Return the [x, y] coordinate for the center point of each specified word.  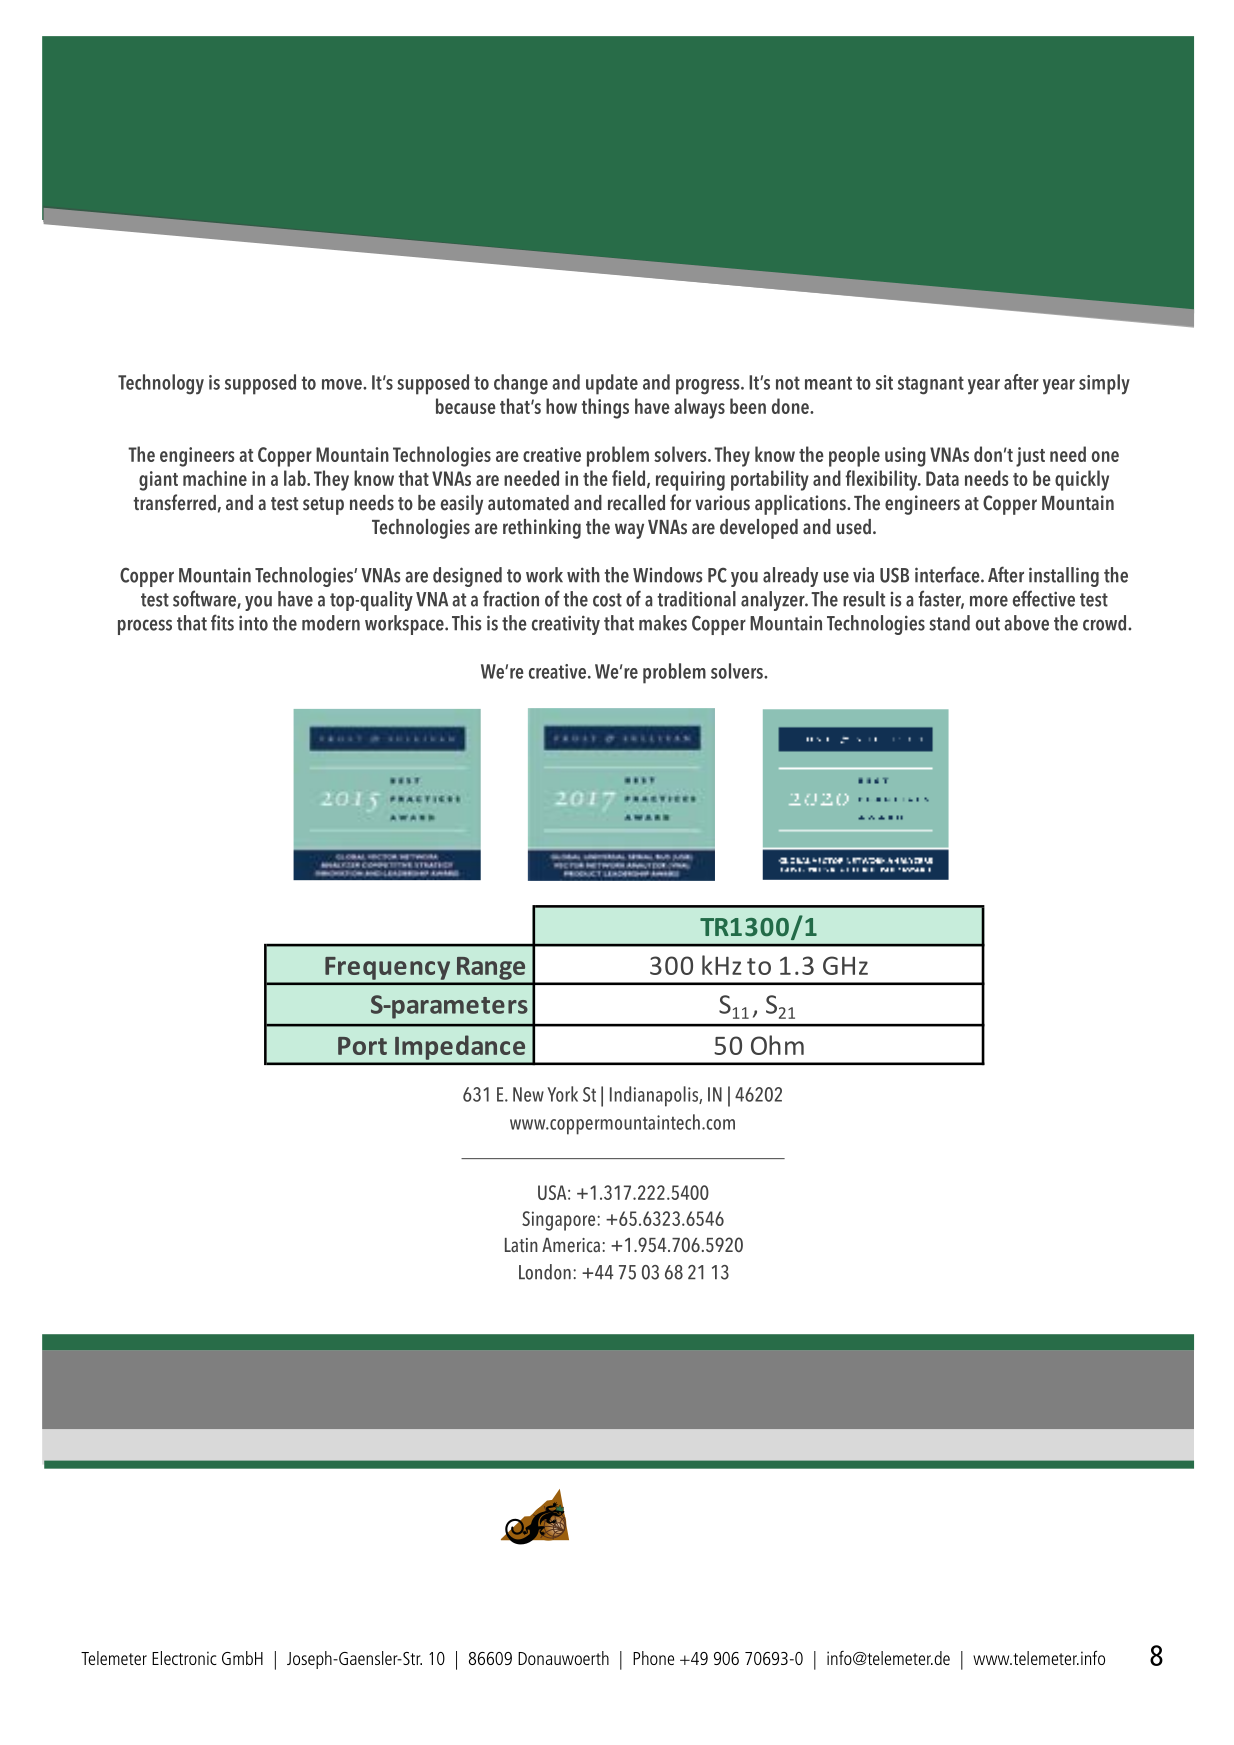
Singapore [560, 1221]
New [528, 1094]
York [562, 1094]
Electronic [184, 1658]
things [605, 408]
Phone [653, 1658]
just [1030, 457]
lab [296, 478]
